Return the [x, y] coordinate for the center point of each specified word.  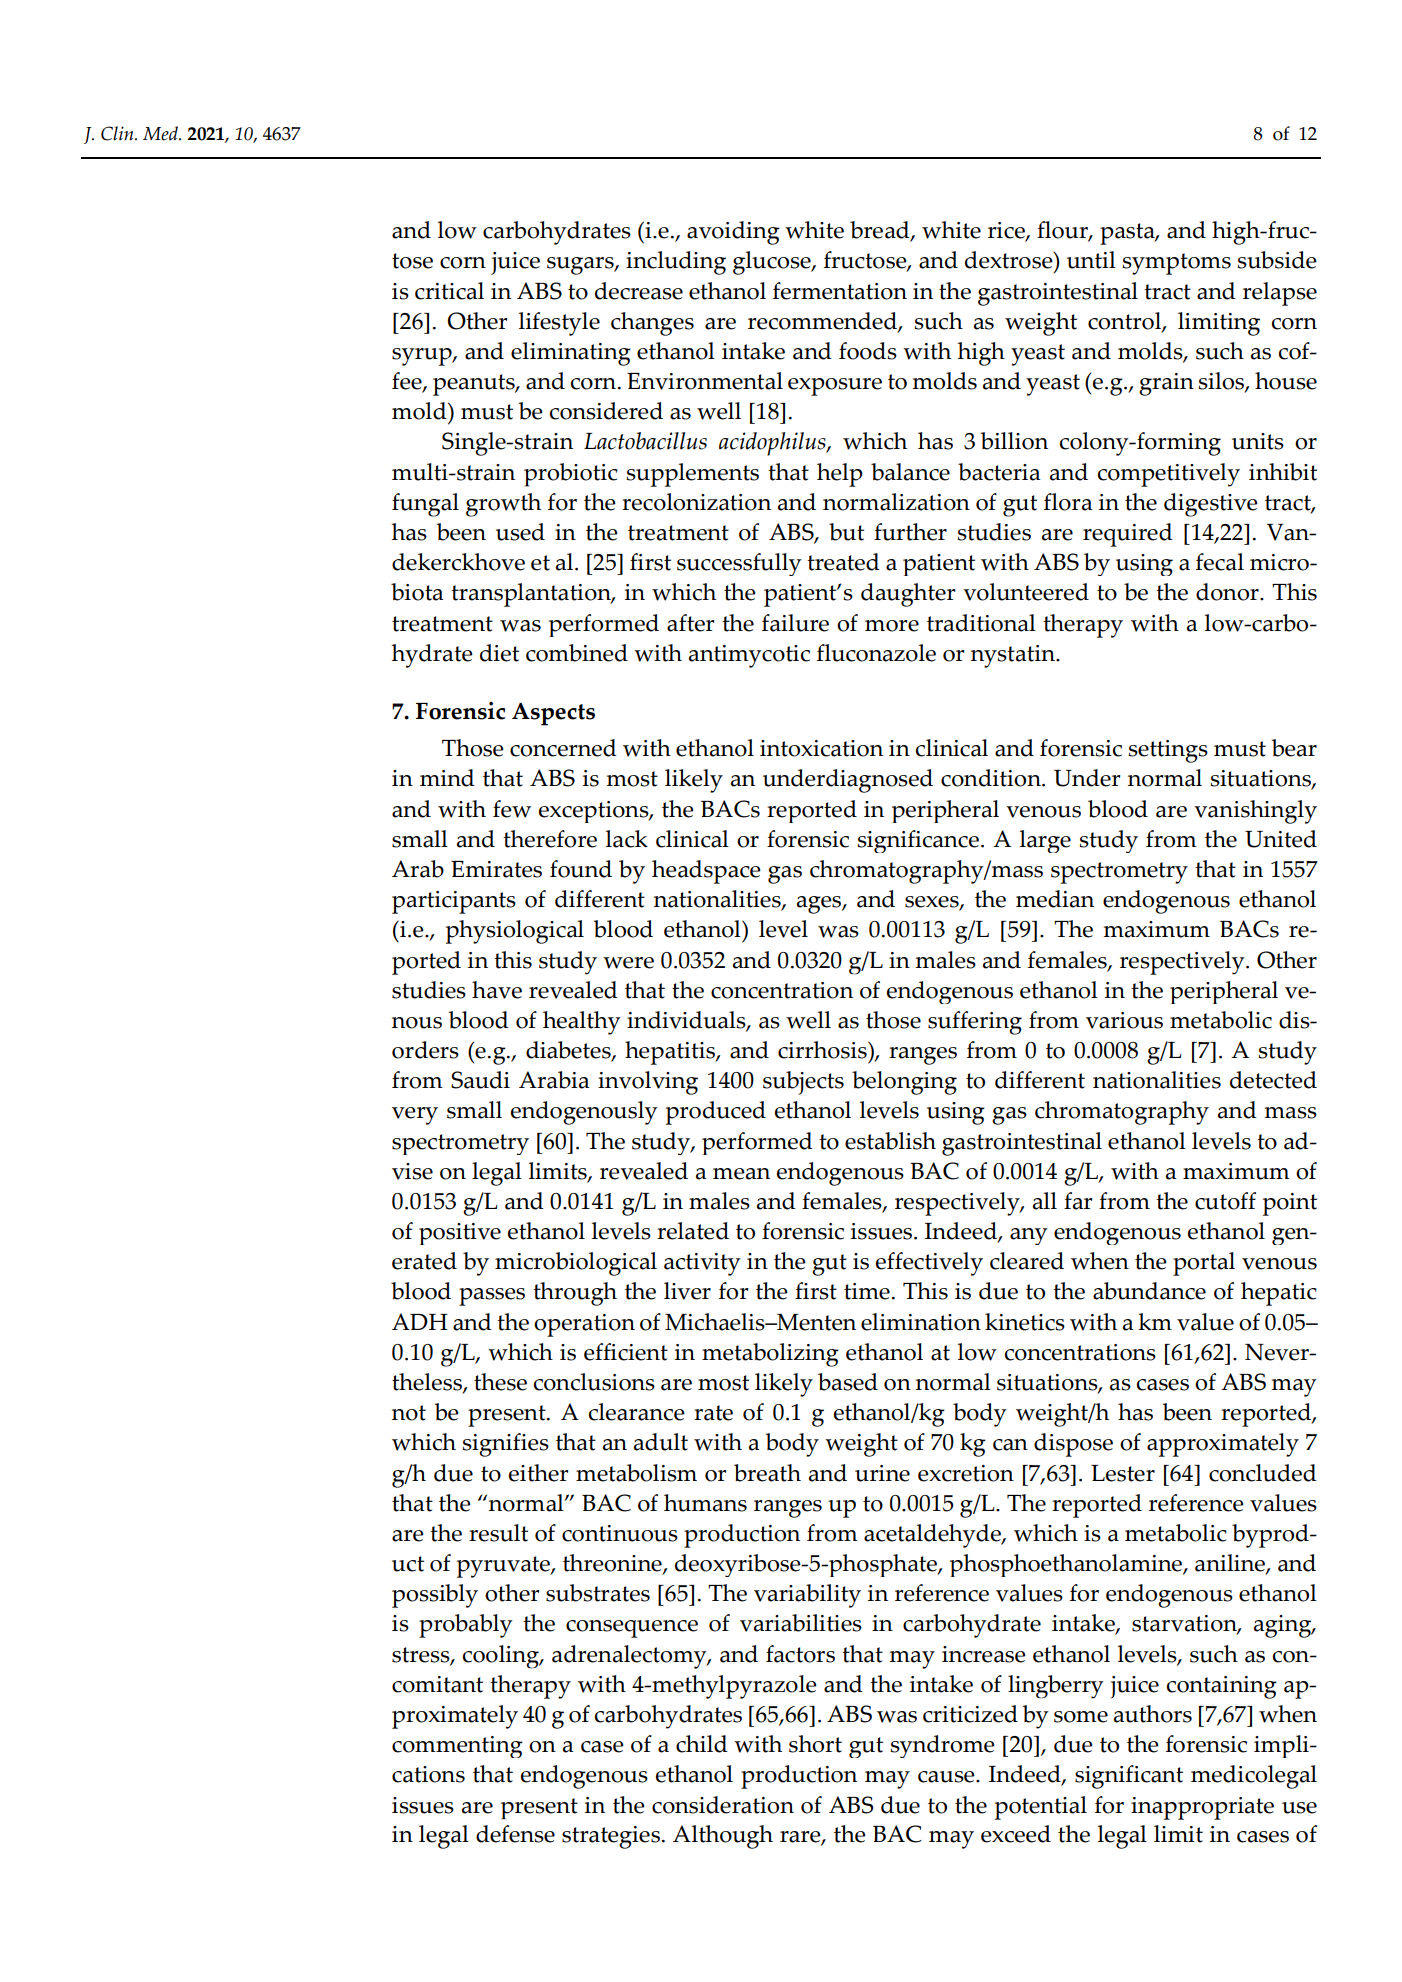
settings [1168, 751]
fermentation [840, 291]
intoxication [821, 748]
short [815, 1744]
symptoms [1176, 264]
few [512, 809]
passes [492, 1297]
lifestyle [559, 324]
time [867, 1291]
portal [1204, 1264]
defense [515, 1834]
